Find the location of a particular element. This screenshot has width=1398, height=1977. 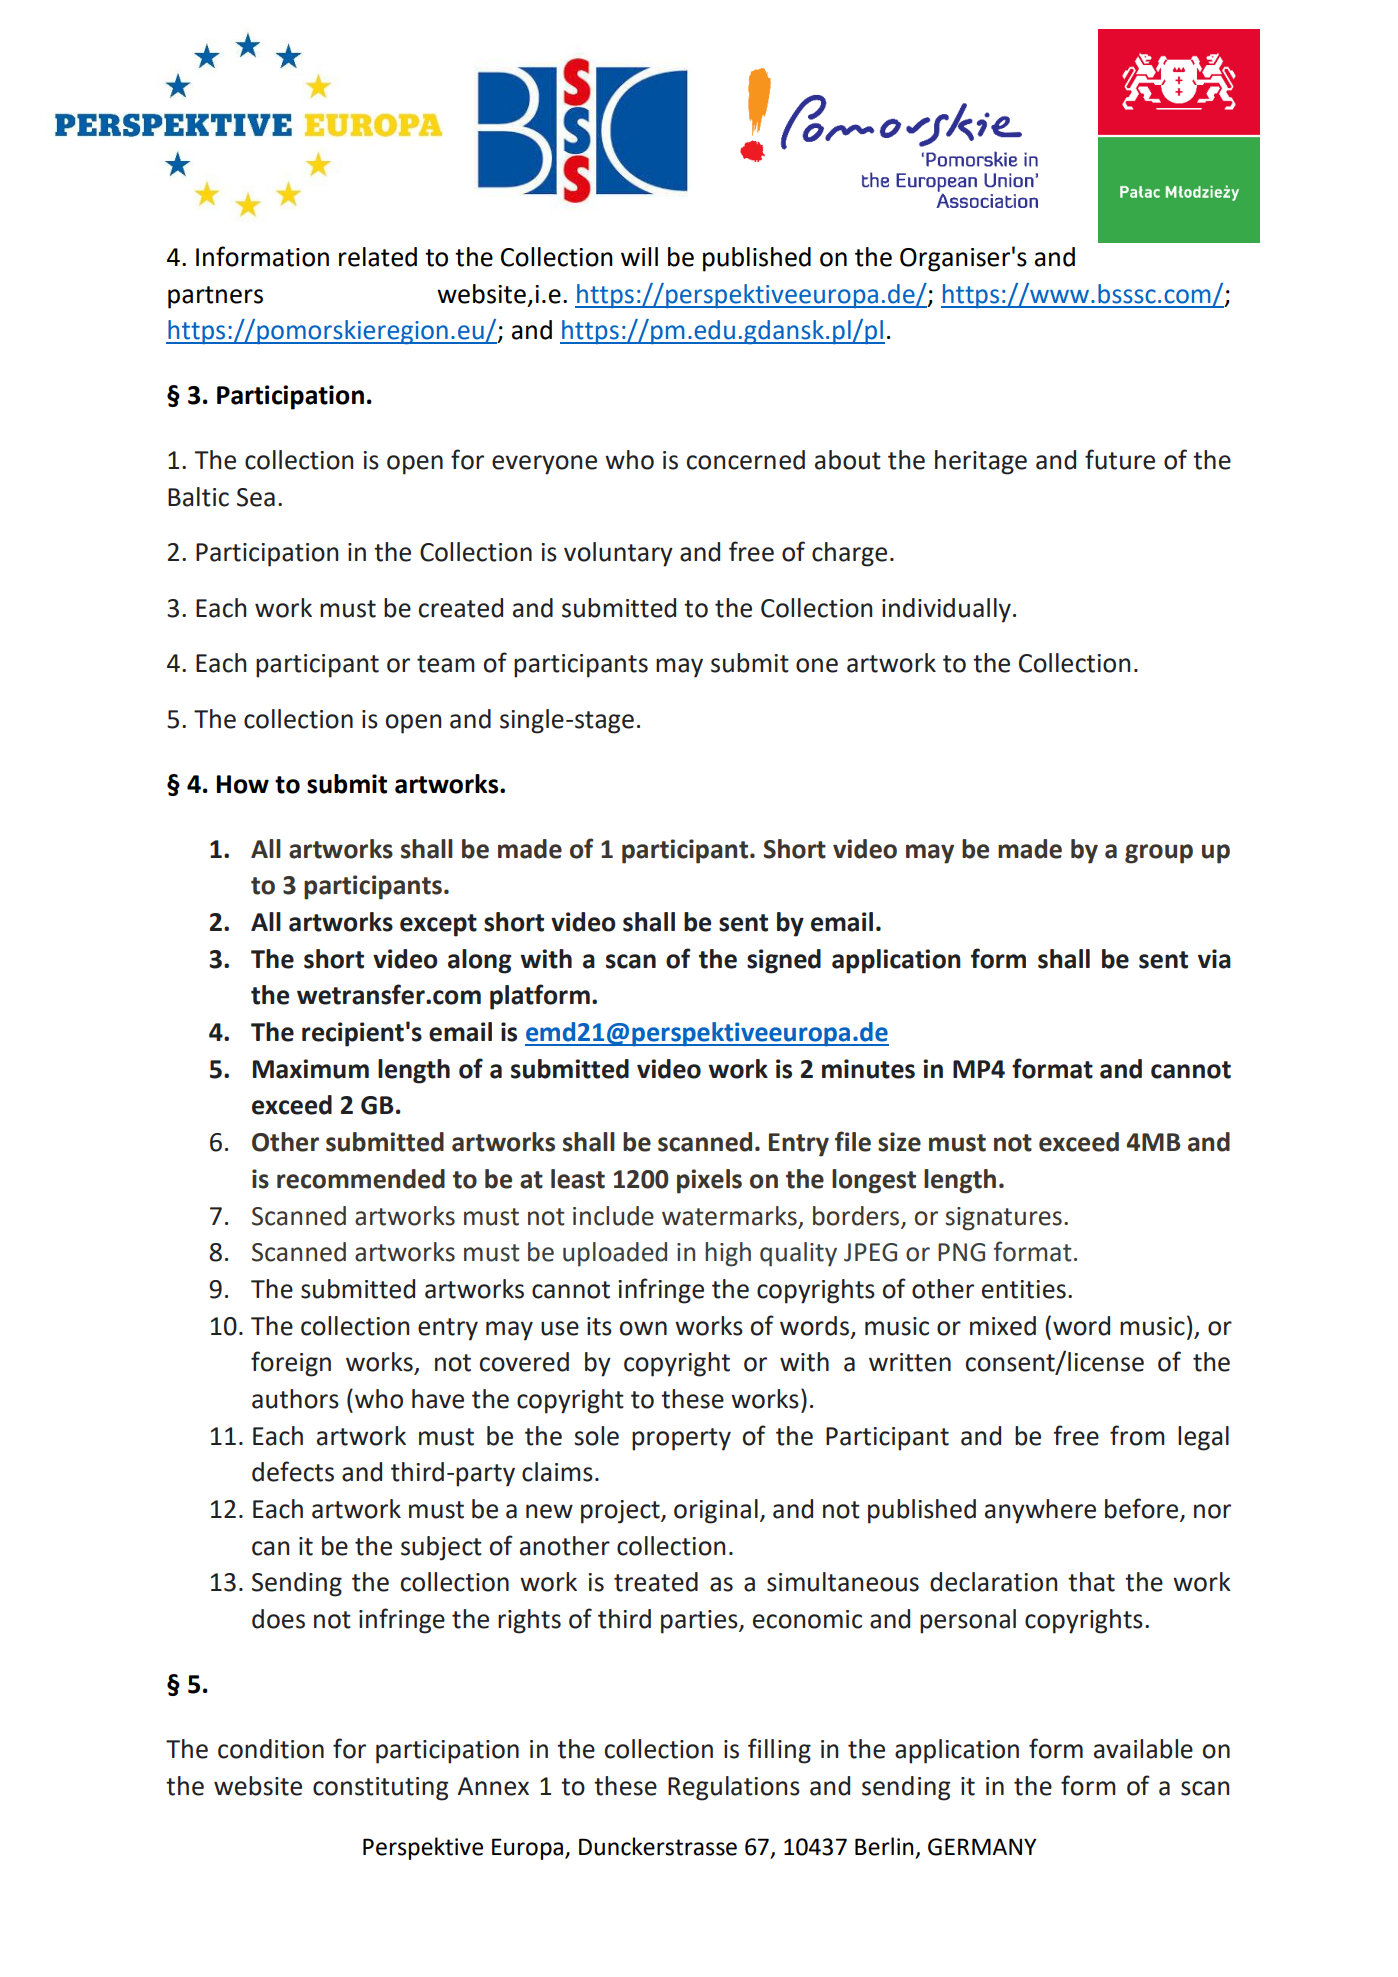

will is located at coordinates (639, 256).
